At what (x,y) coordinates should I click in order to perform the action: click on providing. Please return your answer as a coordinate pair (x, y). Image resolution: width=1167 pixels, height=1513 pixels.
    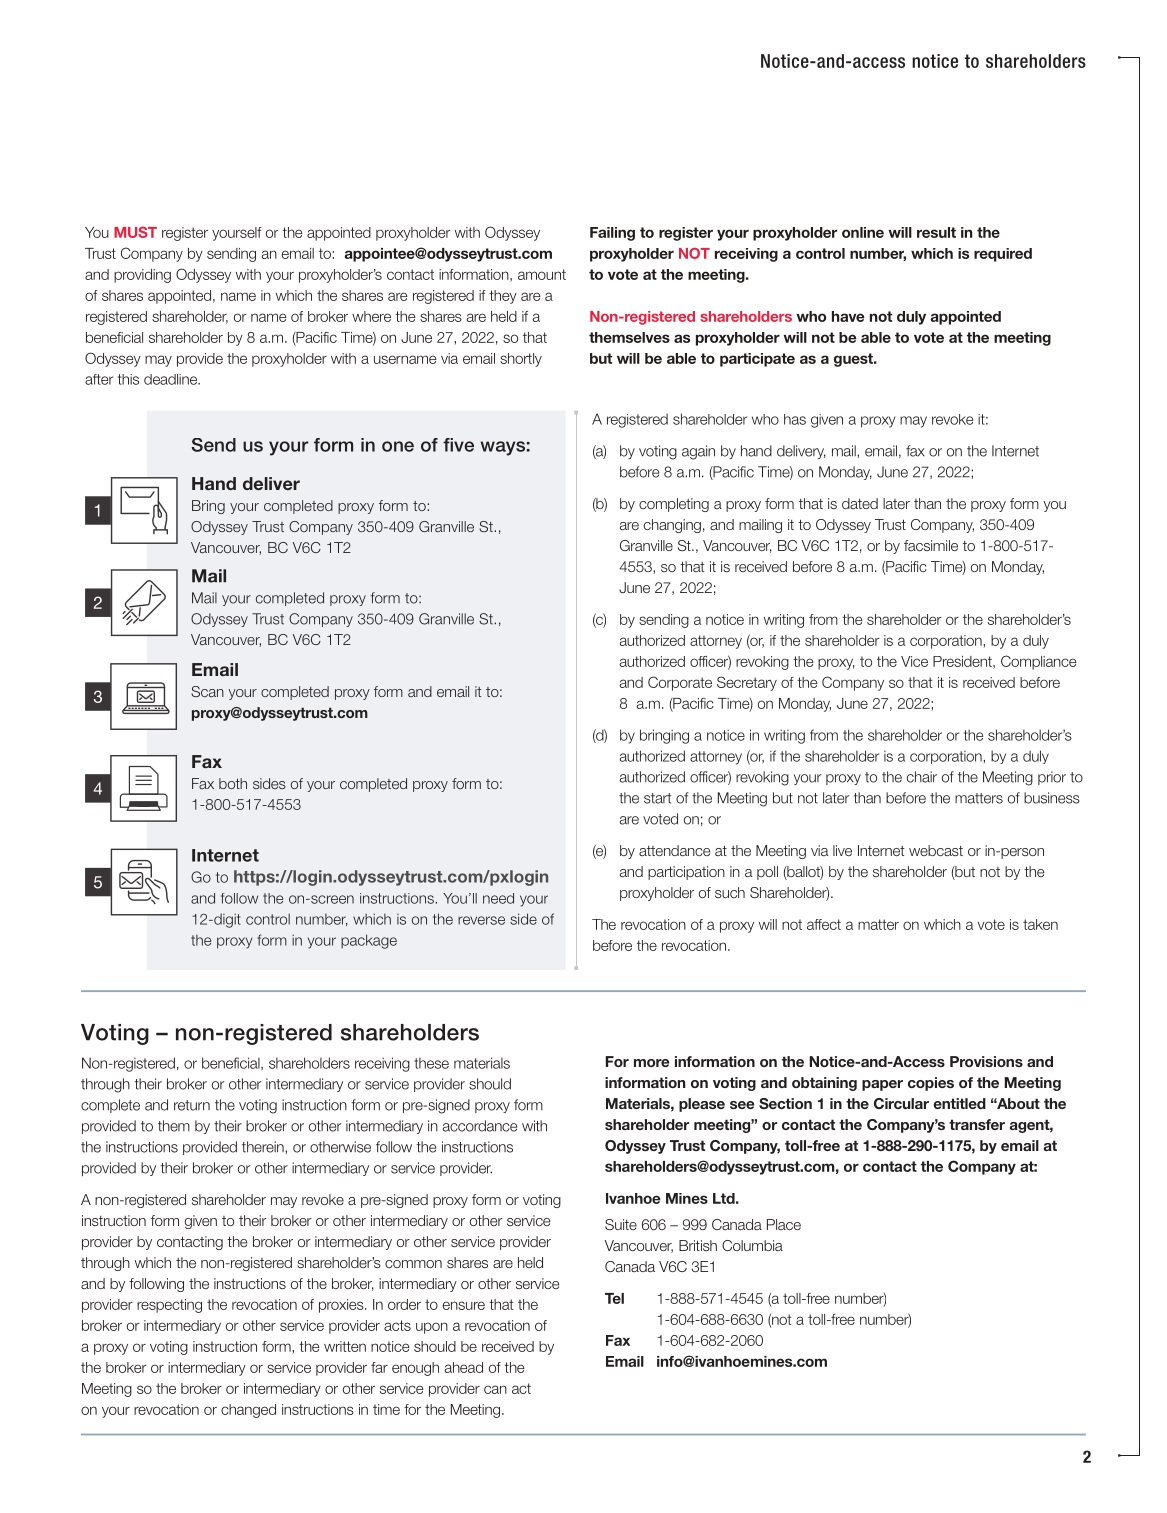
    Looking at the image, I should click on (142, 276).
